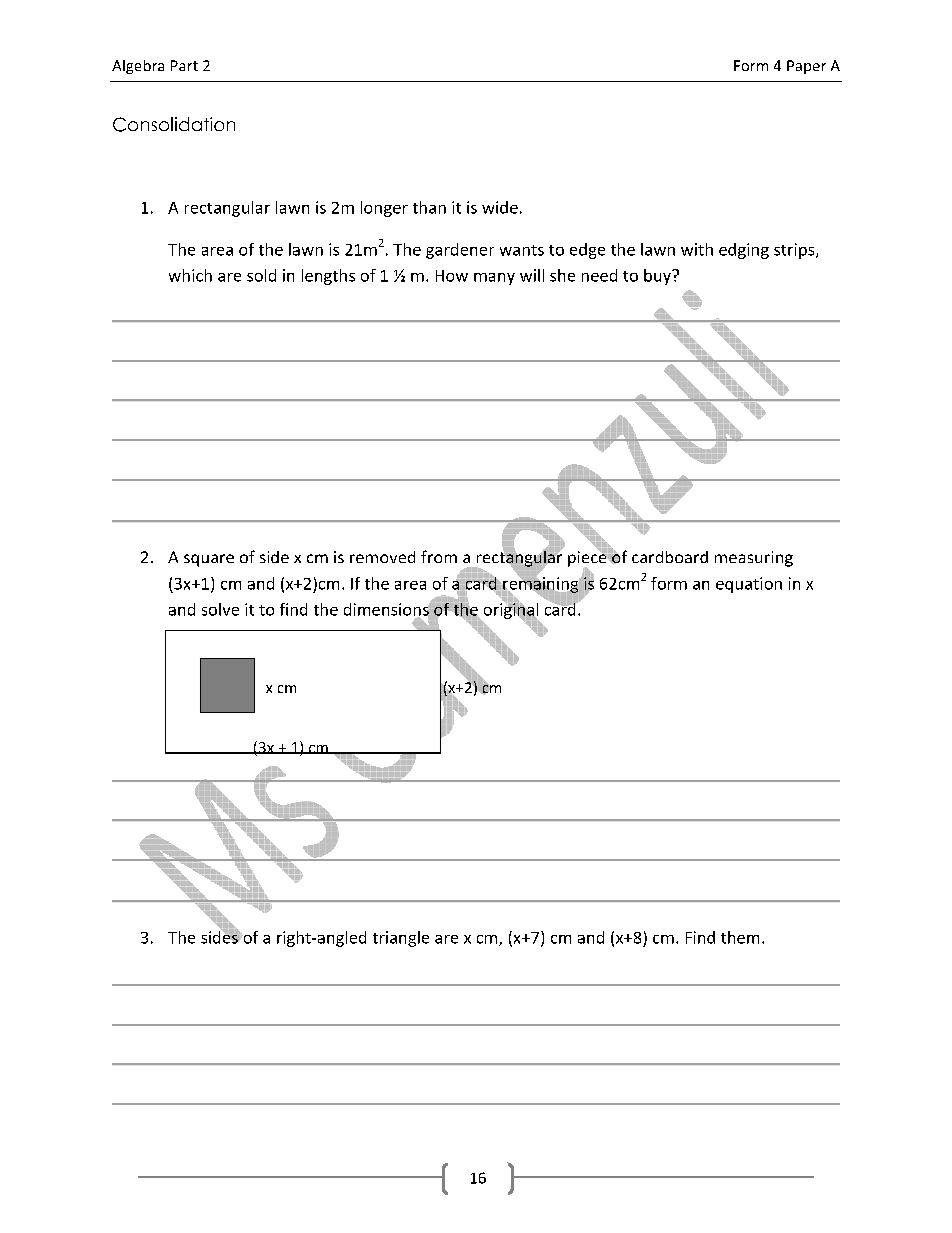 The width and height of the image is (952, 1233). I want to click on from, so click(439, 556).
